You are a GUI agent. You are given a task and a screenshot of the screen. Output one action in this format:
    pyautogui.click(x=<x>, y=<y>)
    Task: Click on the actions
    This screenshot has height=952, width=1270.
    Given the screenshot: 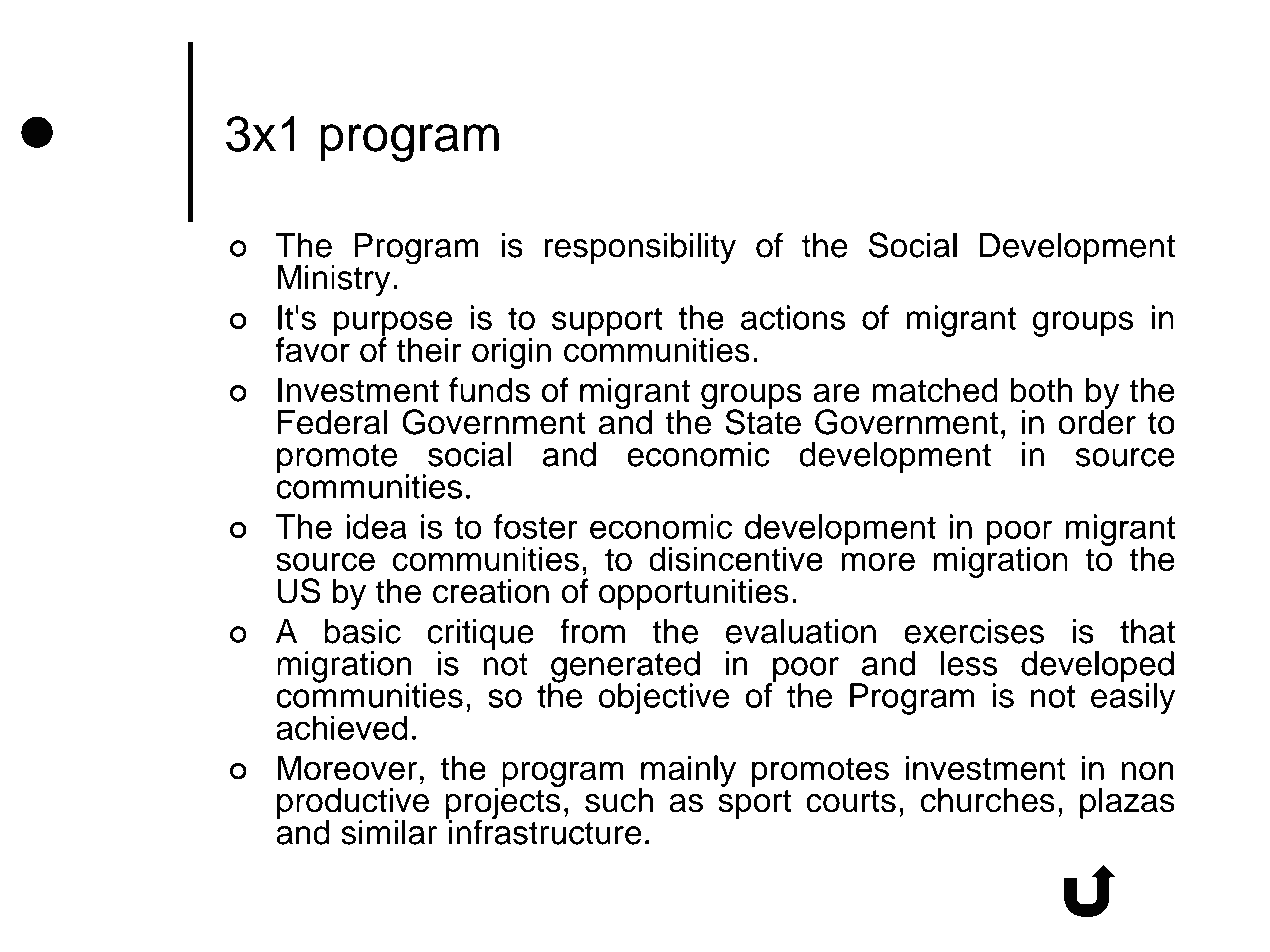 What is the action you would take?
    pyautogui.click(x=793, y=317)
